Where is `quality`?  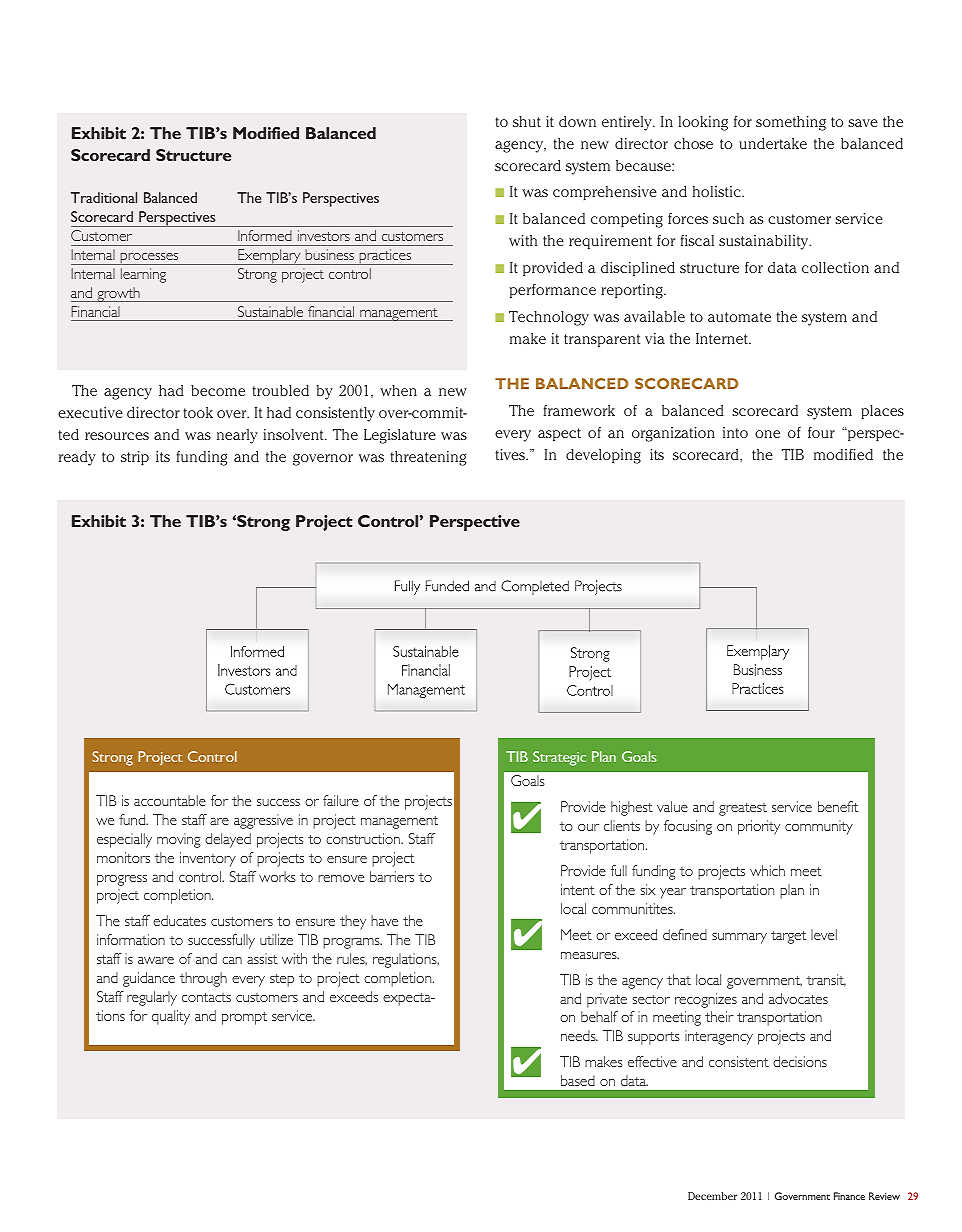 quality is located at coordinates (171, 1017).
